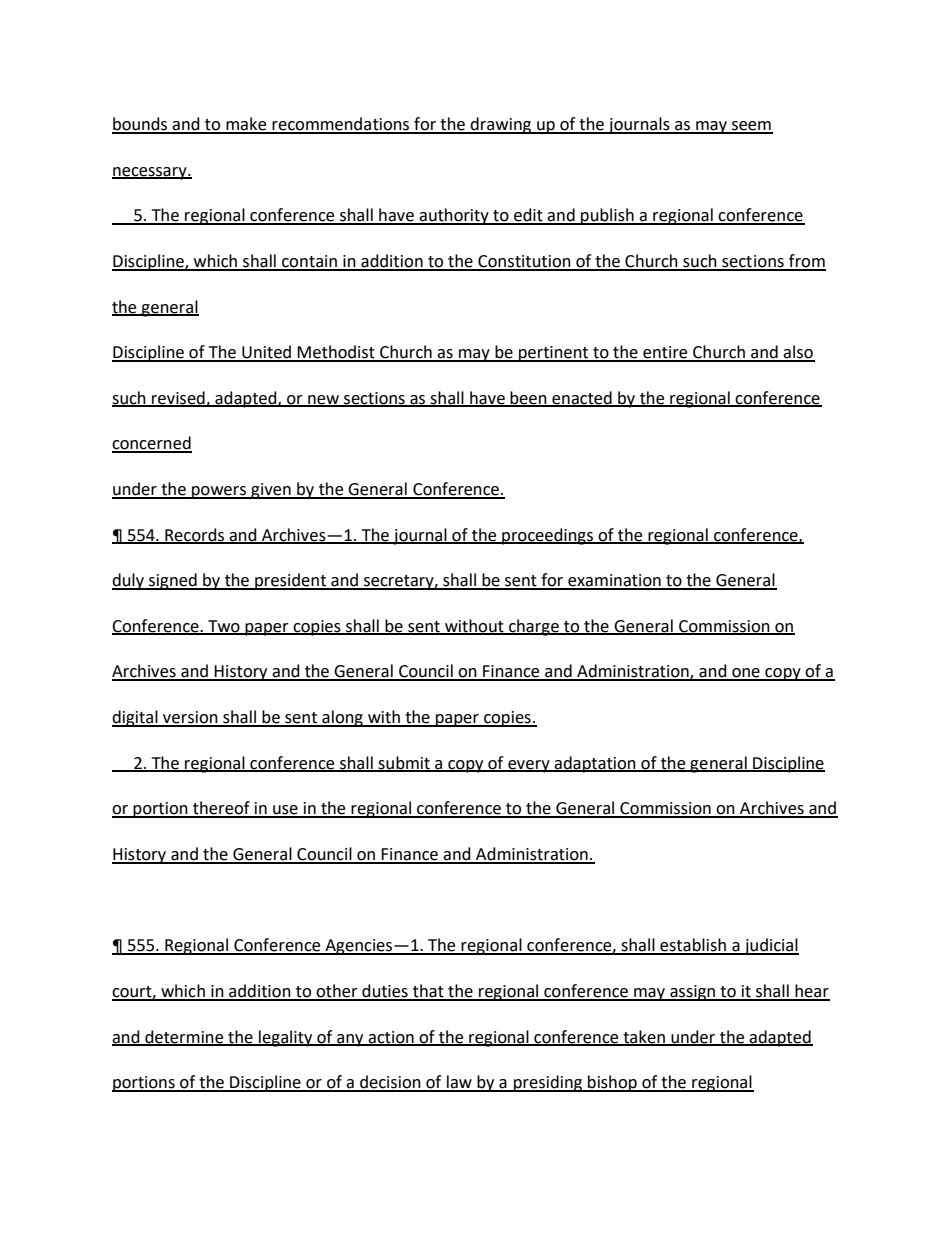 This screenshot has height=1233, width=952. What do you see at coordinates (534, 627) in the screenshot?
I see `charge` at bounding box center [534, 627].
